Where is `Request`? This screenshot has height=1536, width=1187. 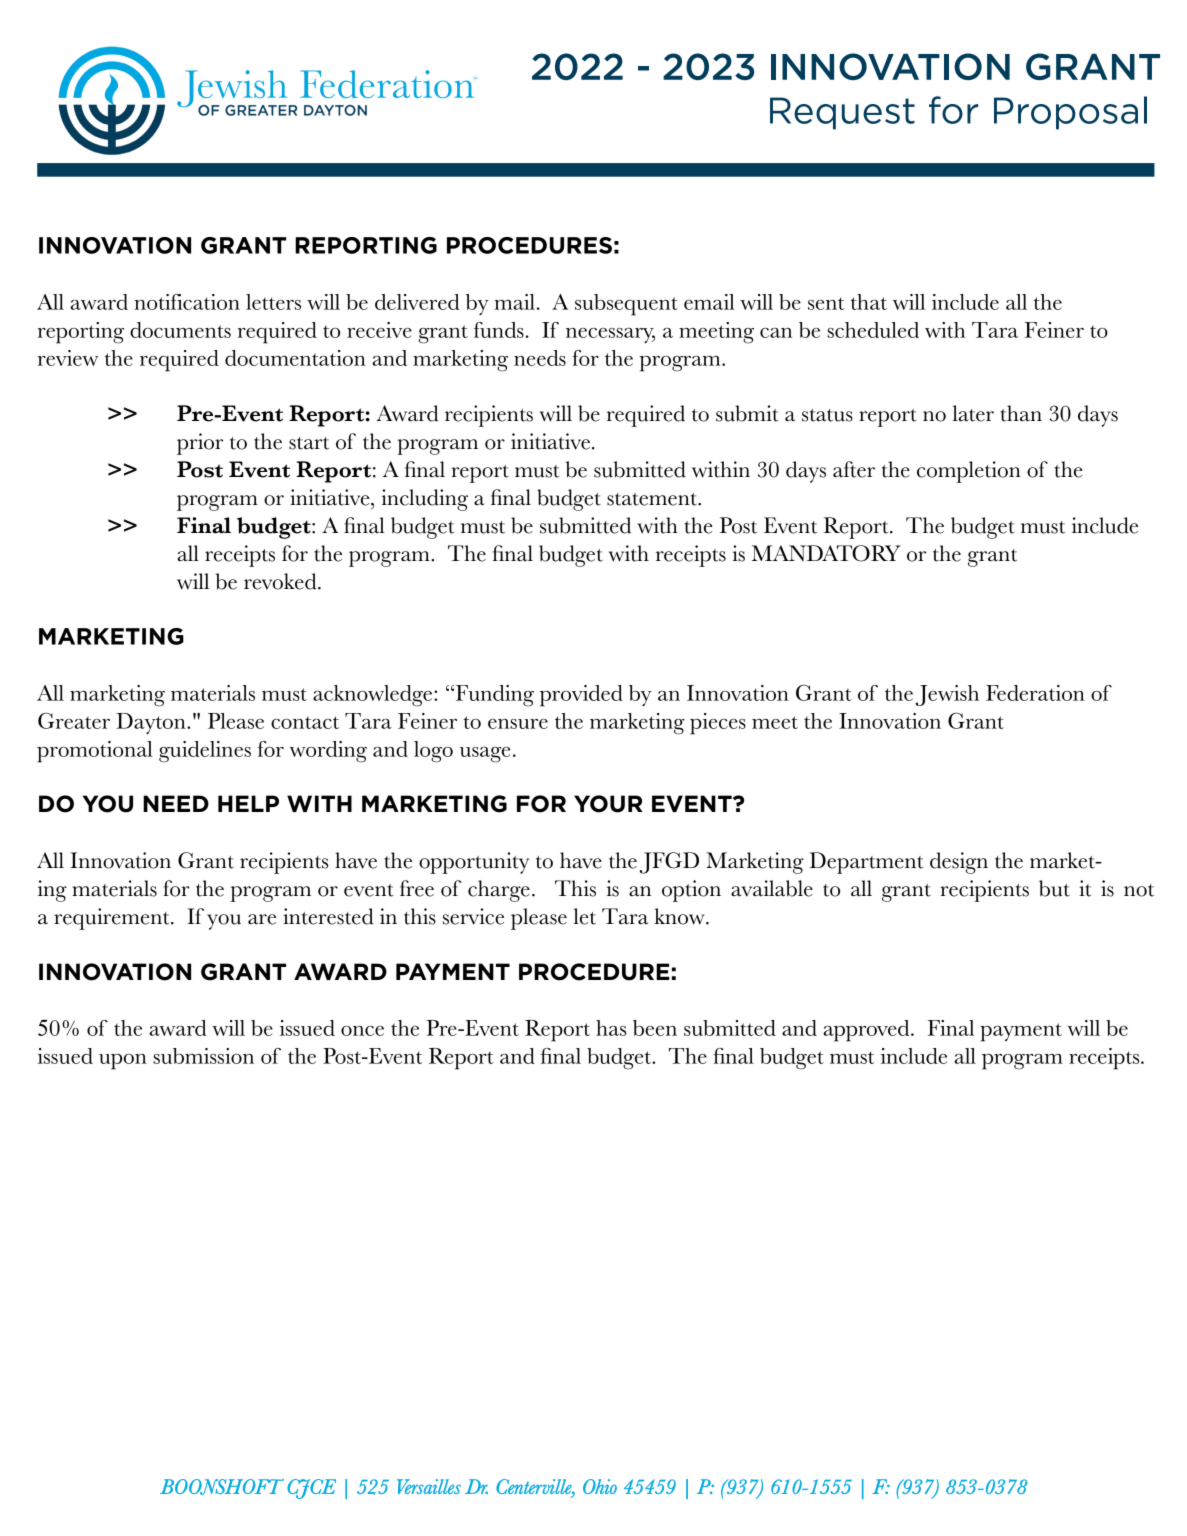 Request is located at coordinates (842, 113).
